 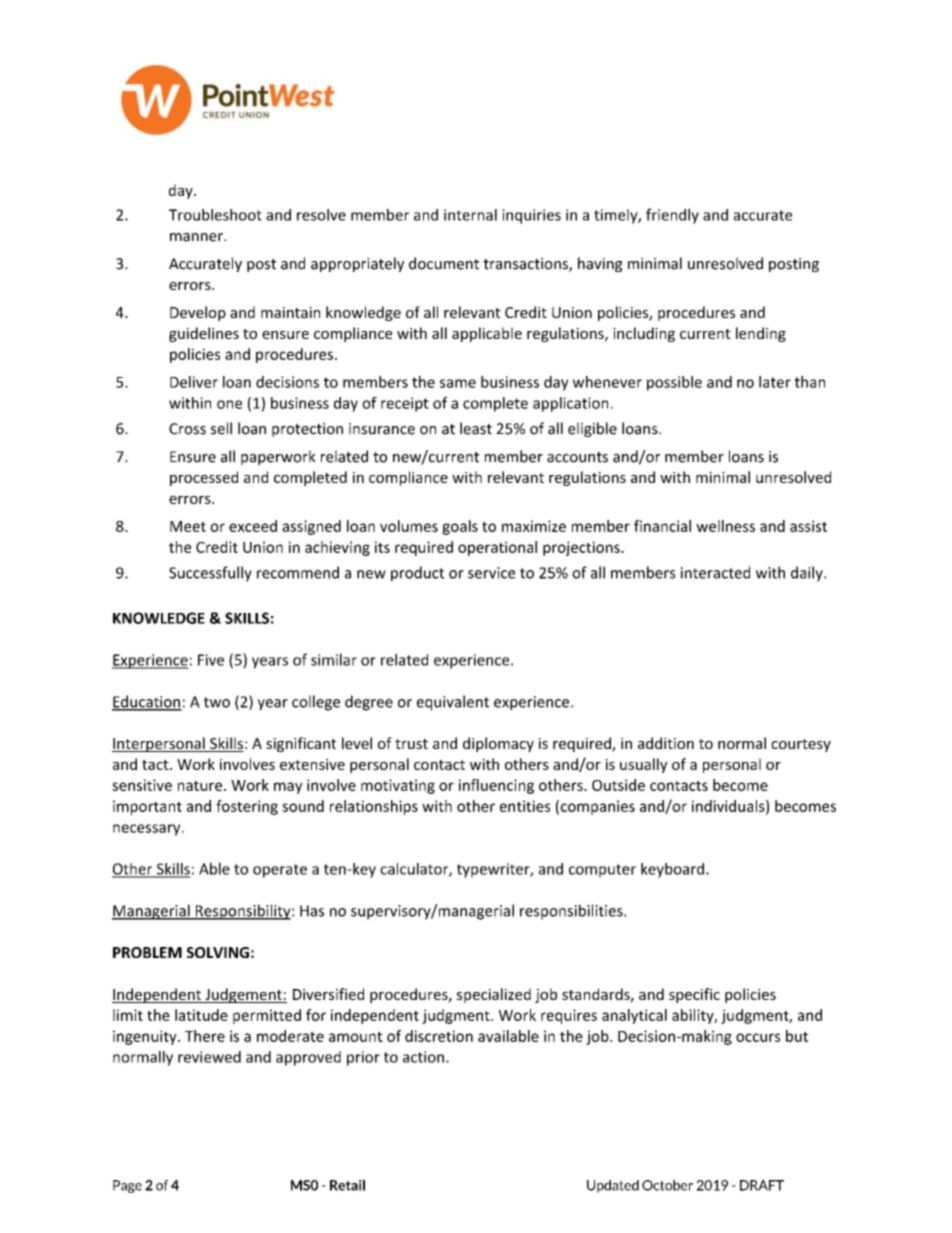 What do you see at coordinates (215, 215) in the image?
I see `Troubleshoot` at bounding box center [215, 215].
